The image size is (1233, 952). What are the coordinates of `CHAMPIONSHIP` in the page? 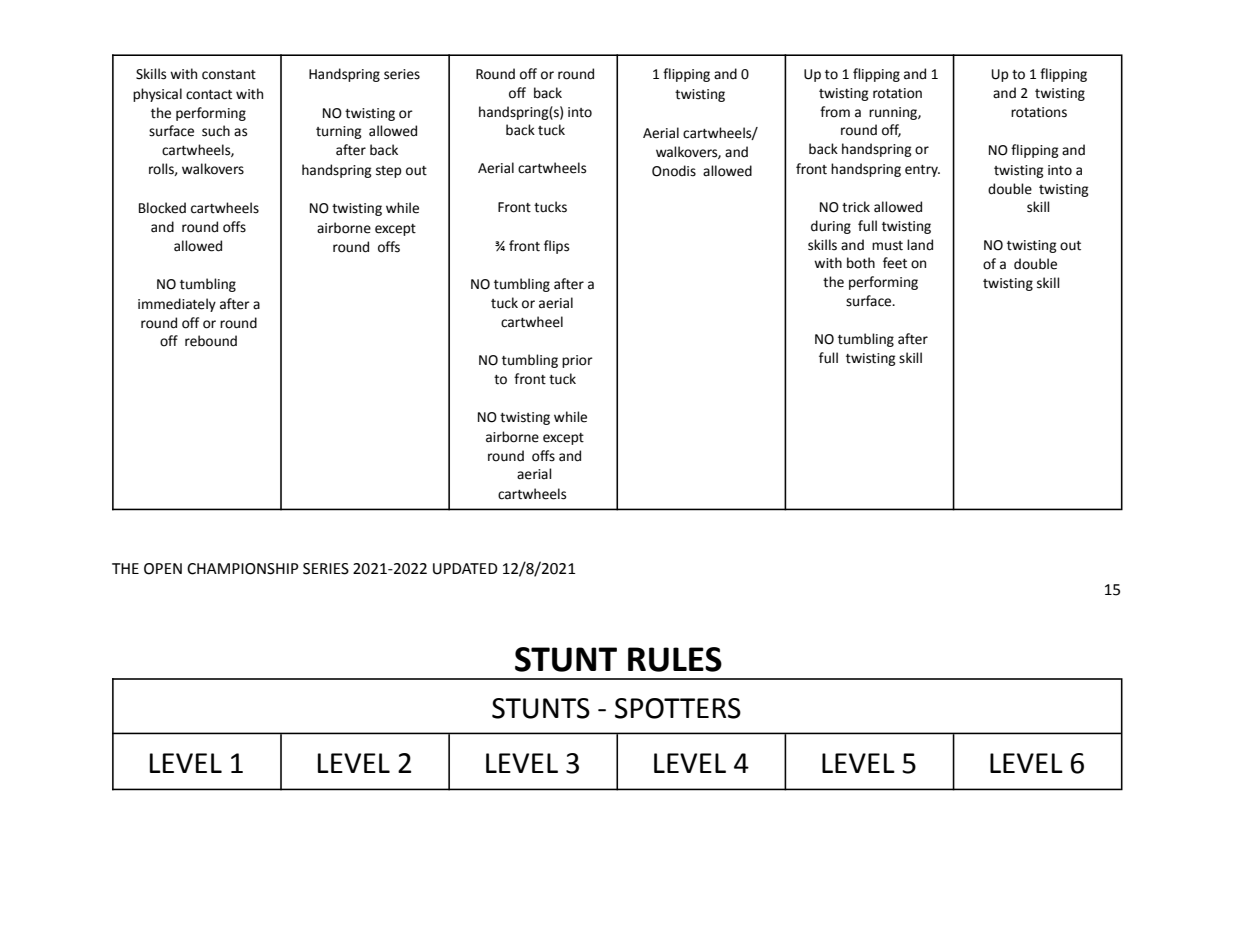 It's located at (243, 569).
